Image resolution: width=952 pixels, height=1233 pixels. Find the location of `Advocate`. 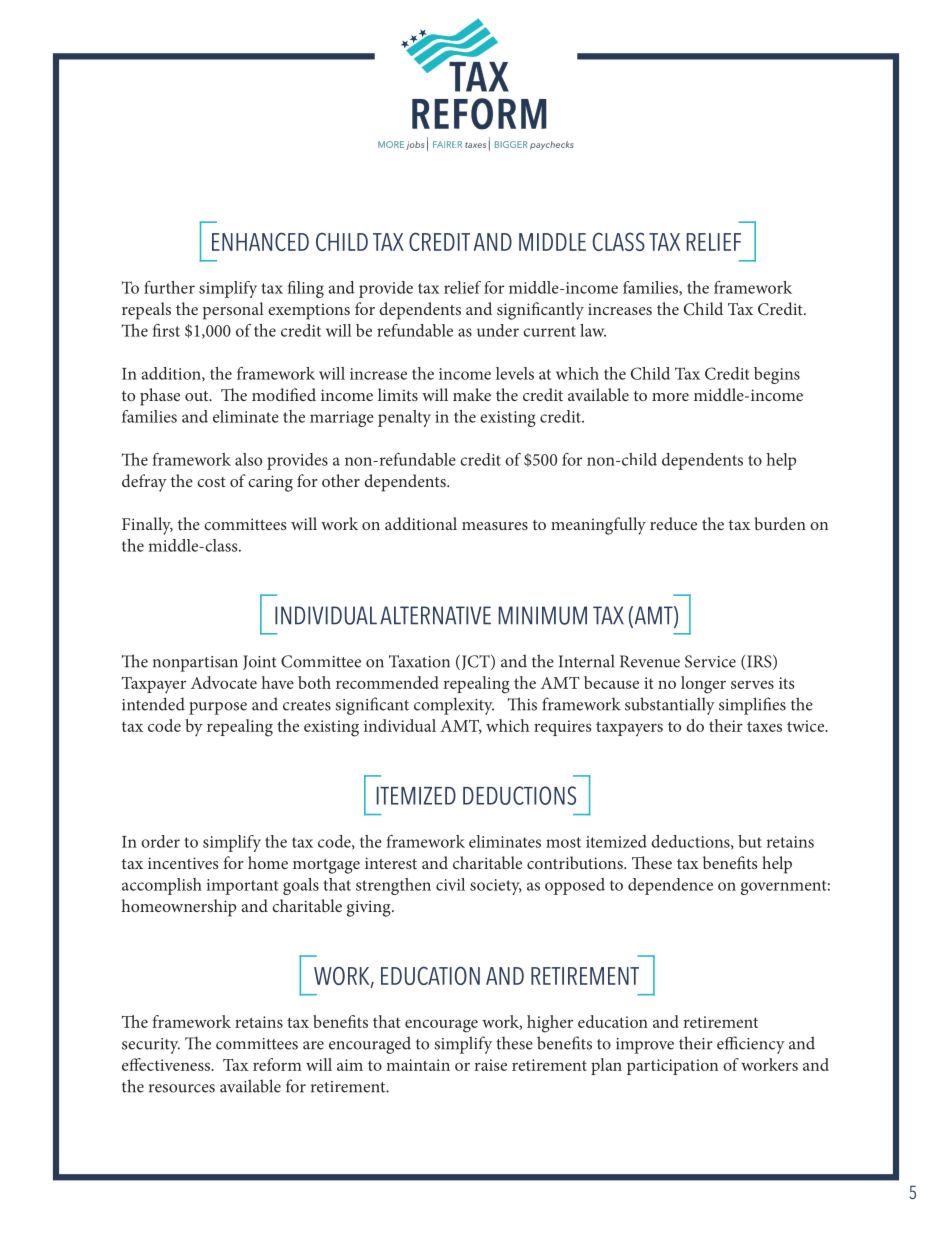

Advocate is located at coordinates (224, 682).
